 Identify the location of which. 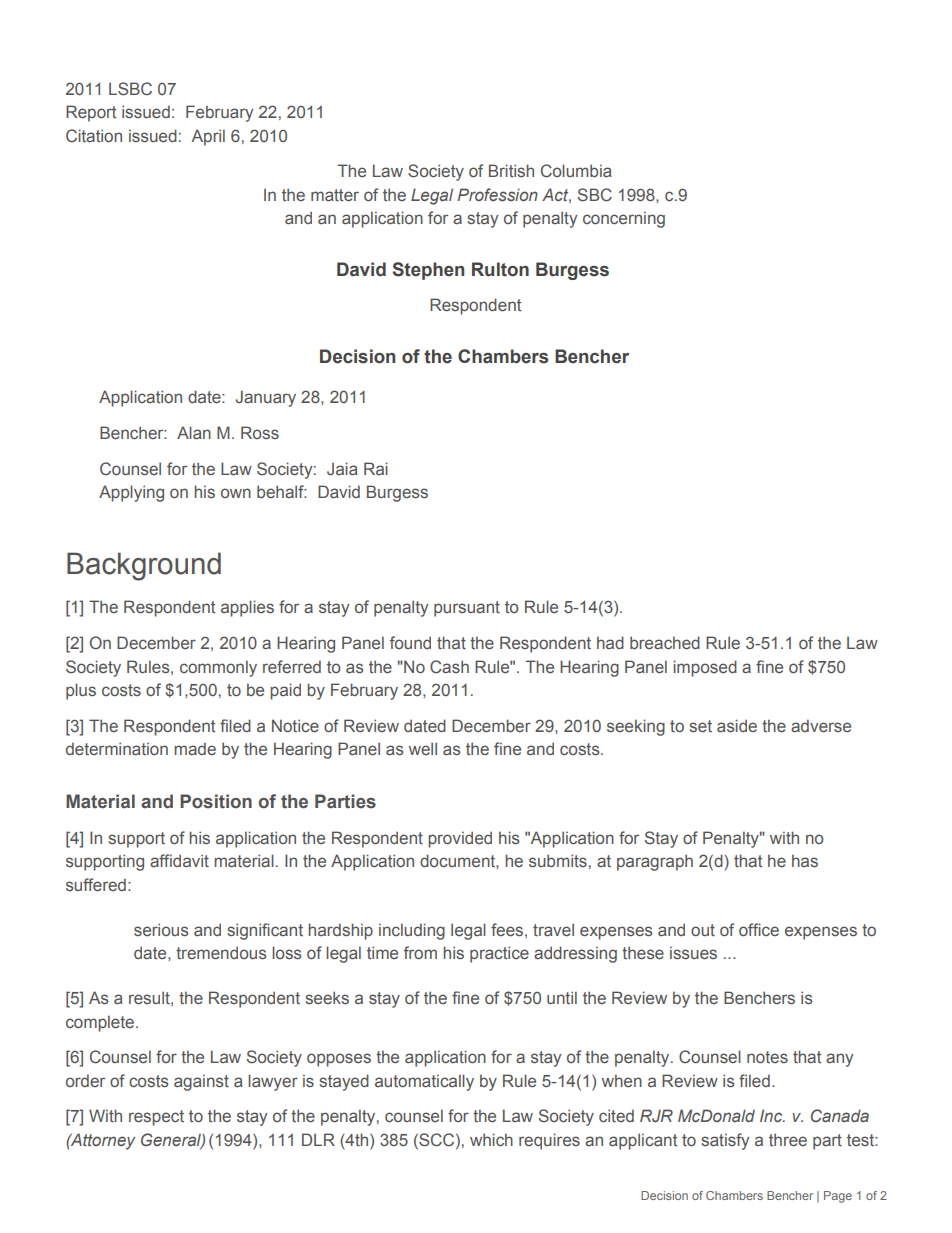
(491, 1139).
